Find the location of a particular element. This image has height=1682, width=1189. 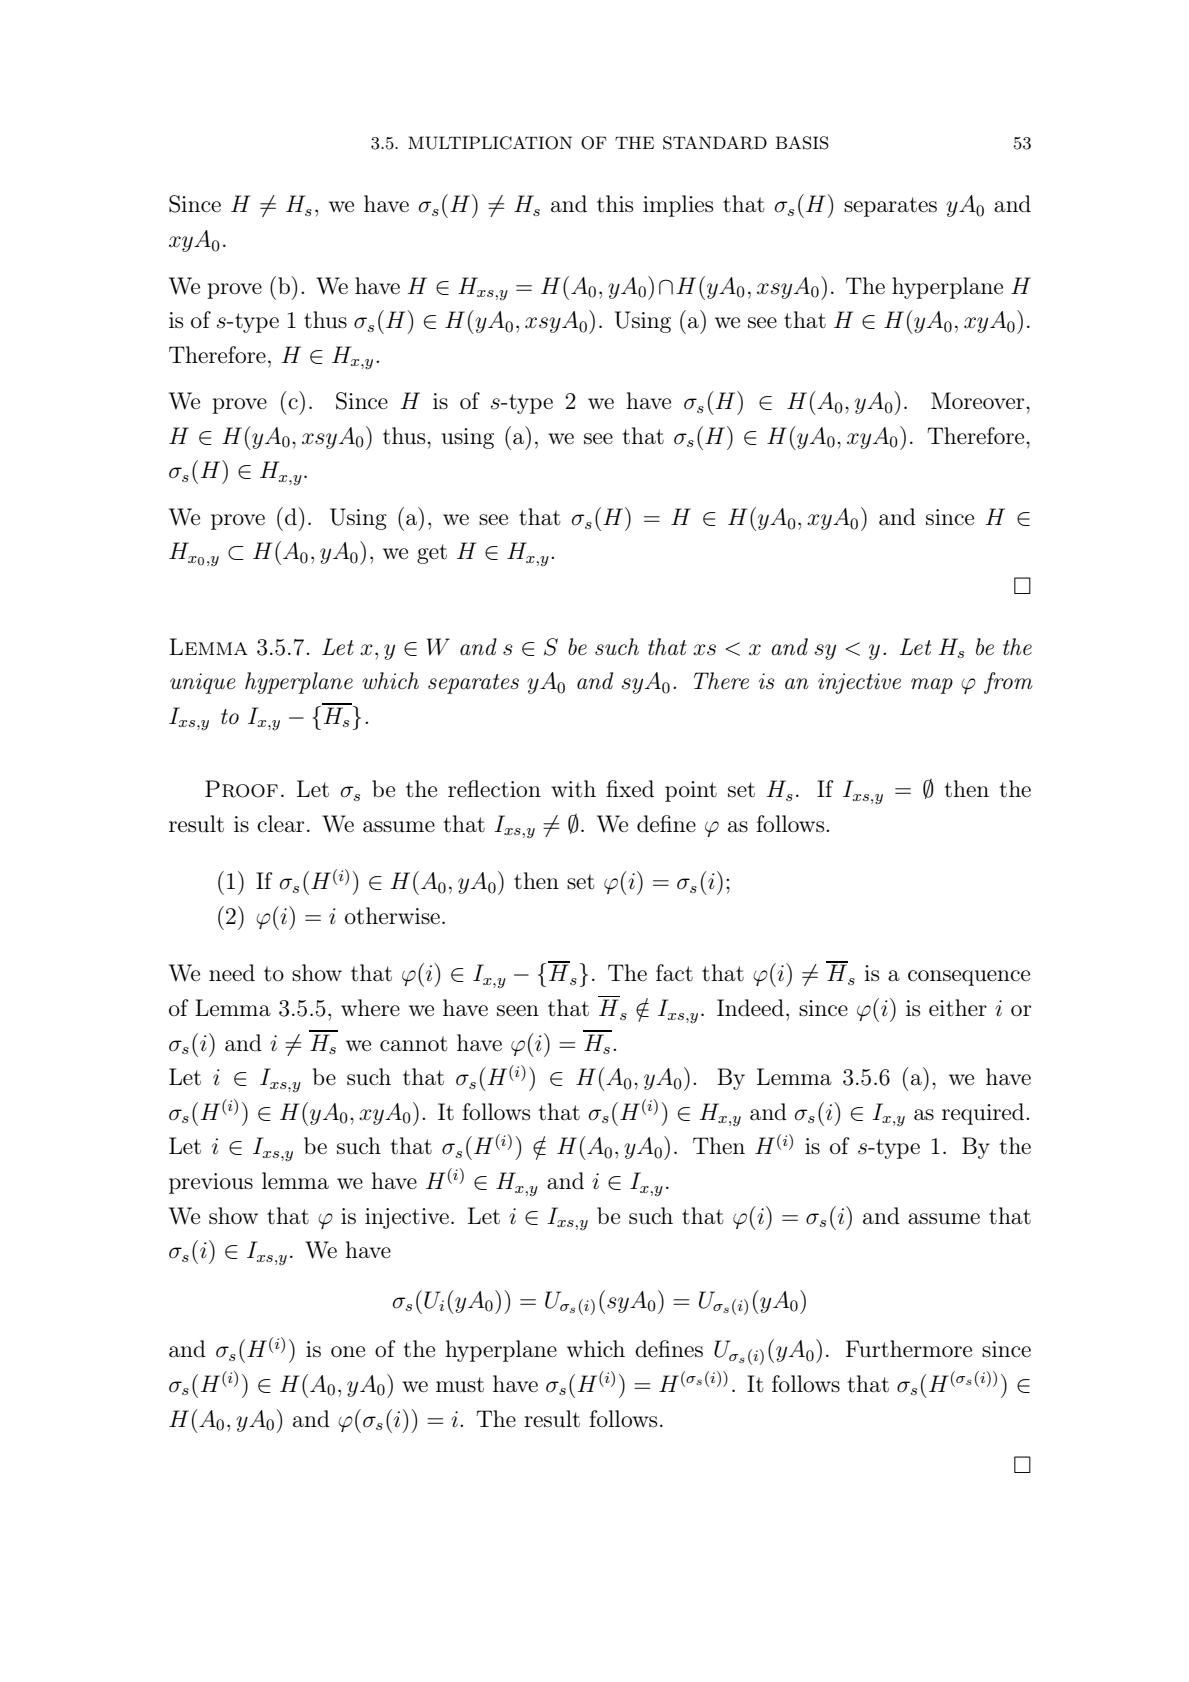

must is located at coordinates (460, 1385).
